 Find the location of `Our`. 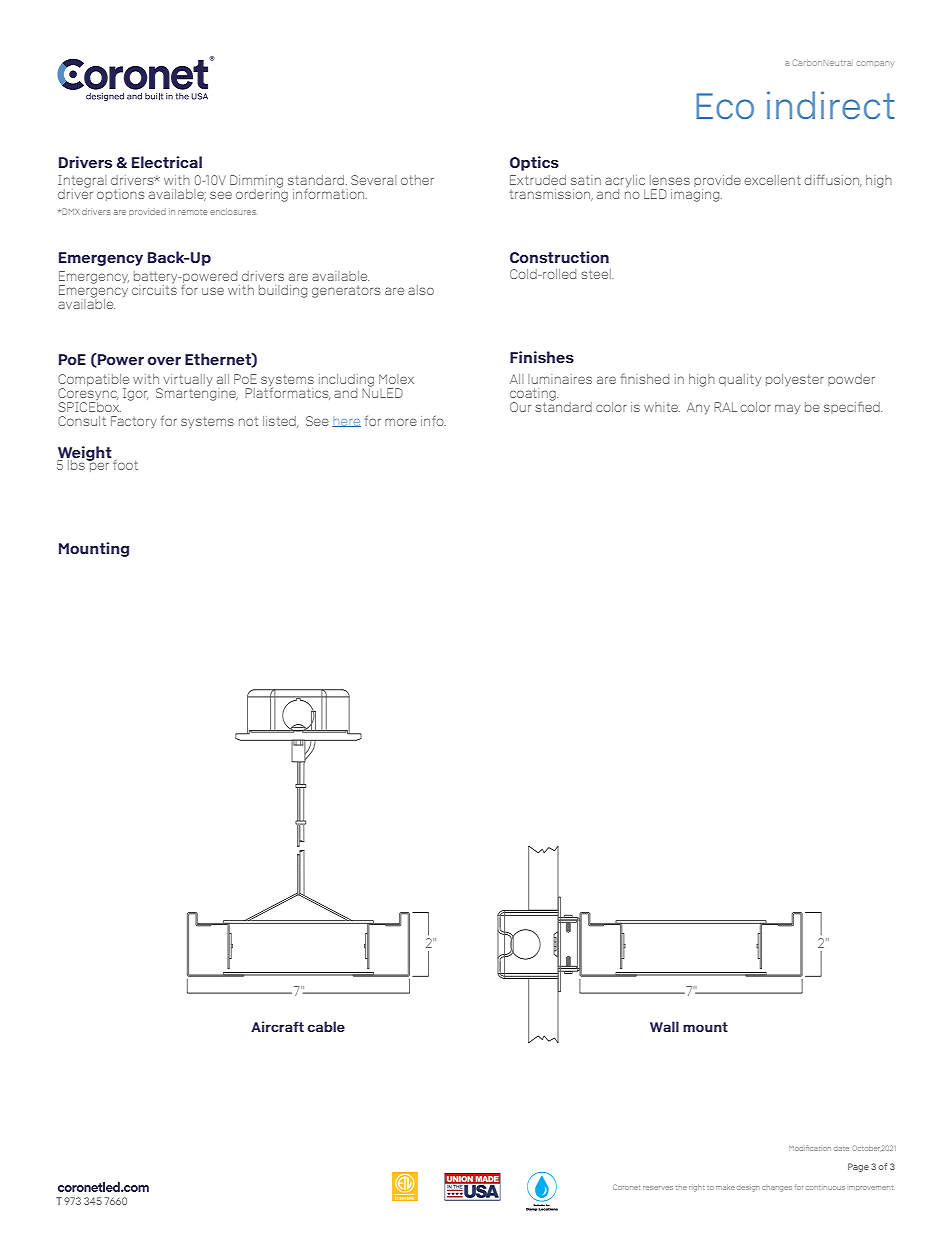

Our is located at coordinates (520, 407).
